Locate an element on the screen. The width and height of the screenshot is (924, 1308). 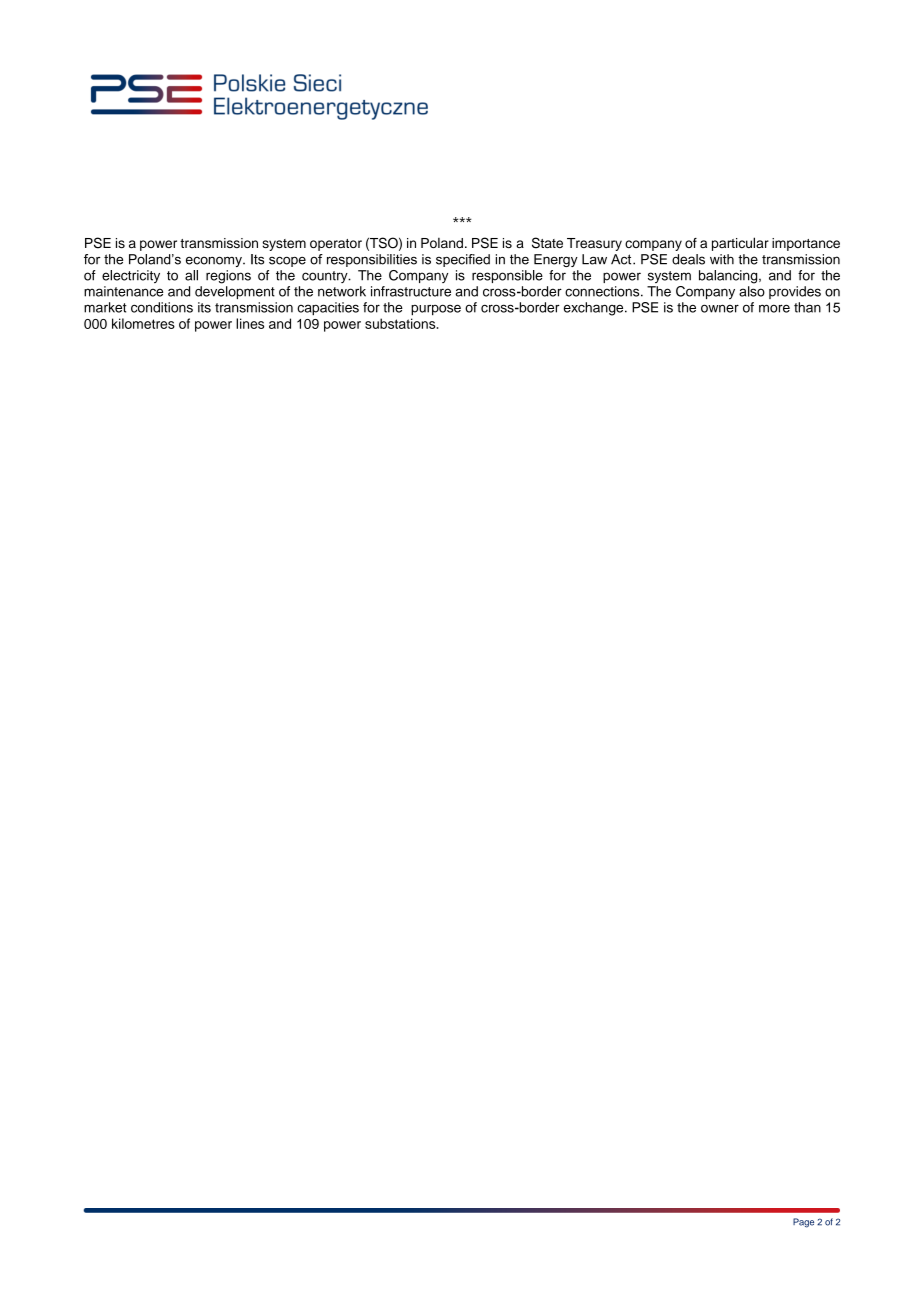
purpose is located at coordinates (436, 310).
